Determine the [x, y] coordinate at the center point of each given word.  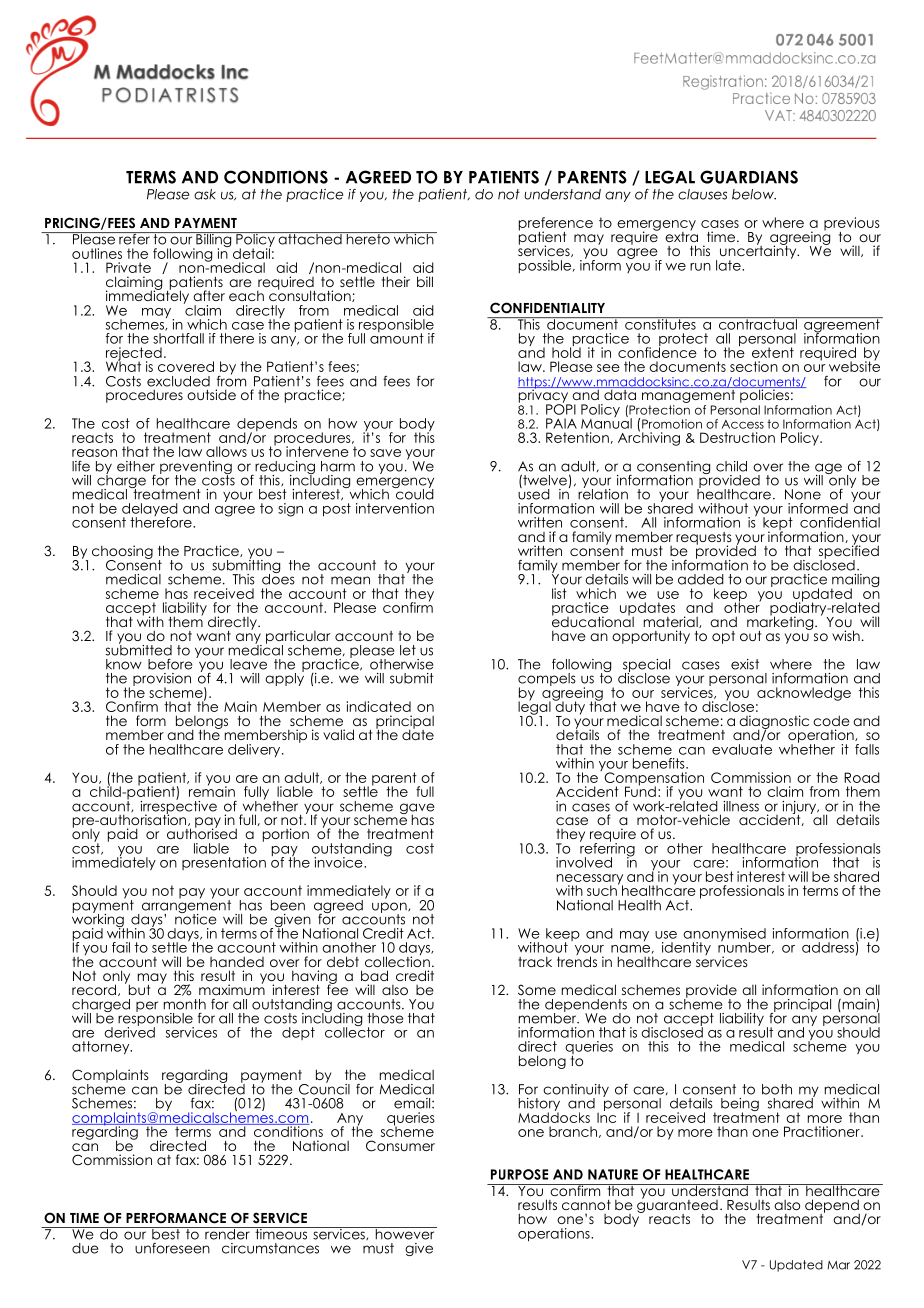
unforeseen [172, 1248]
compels [547, 680]
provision [162, 680]
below [754, 194]
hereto [368, 238]
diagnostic [774, 723]
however [405, 1233]
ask [205, 194]
